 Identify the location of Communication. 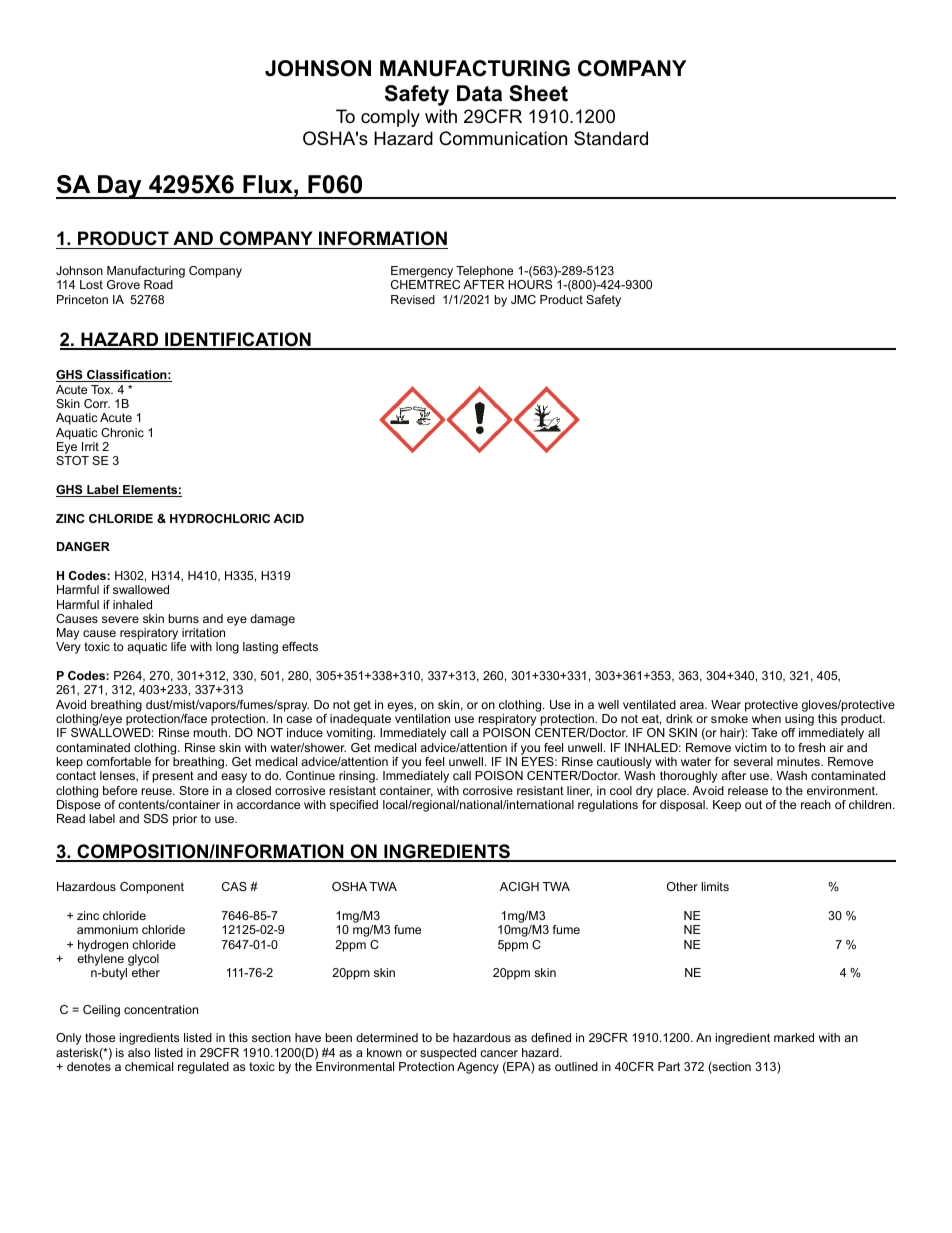
(503, 138).
